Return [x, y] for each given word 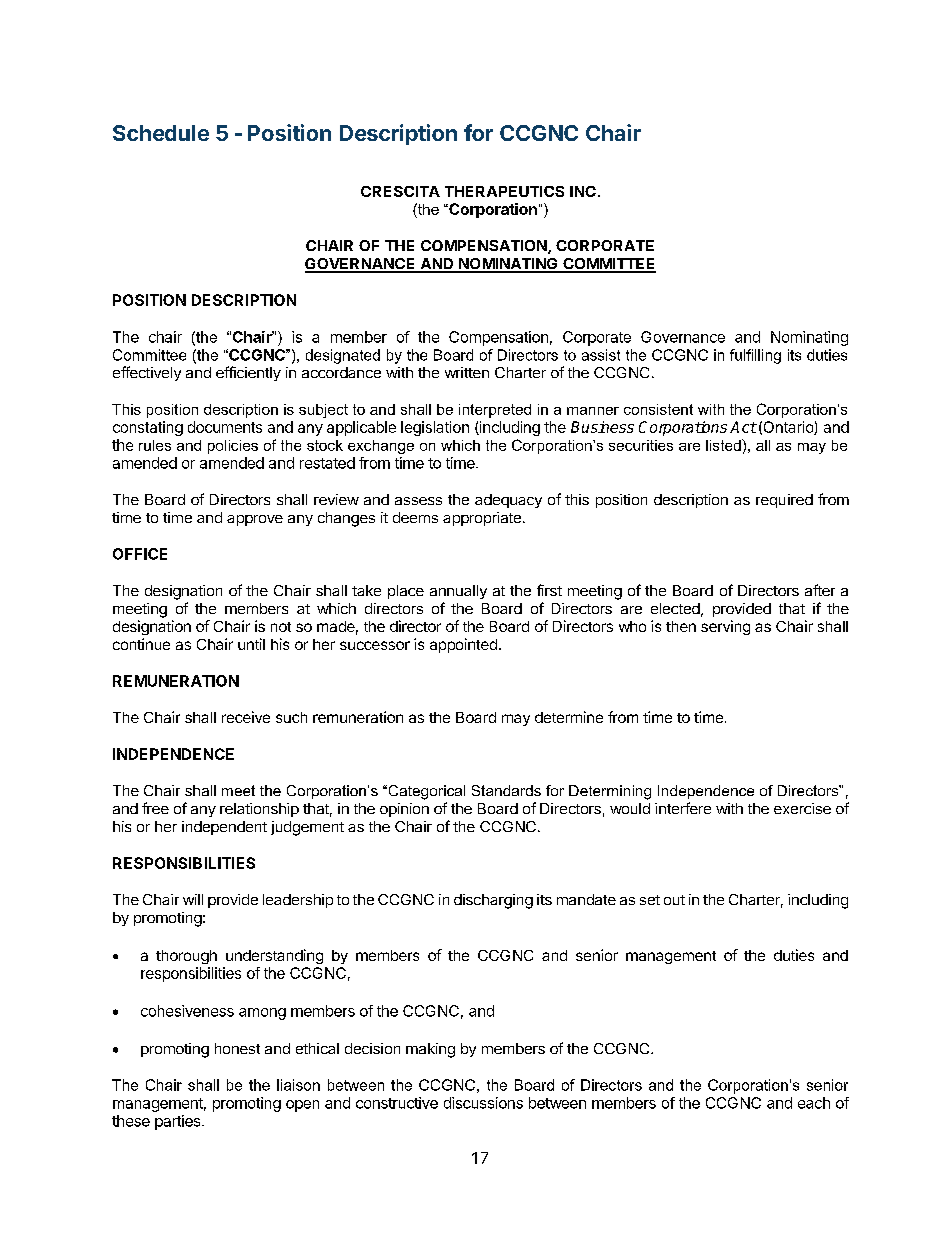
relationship [259, 810]
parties [179, 1122]
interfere [683, 808]
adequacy [508, 501]
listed [724, 445]
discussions [483, 1103]
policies [233, 447]
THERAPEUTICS [504, 191]
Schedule [161, 133]
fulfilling [755, 356]
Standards [506, 790]
